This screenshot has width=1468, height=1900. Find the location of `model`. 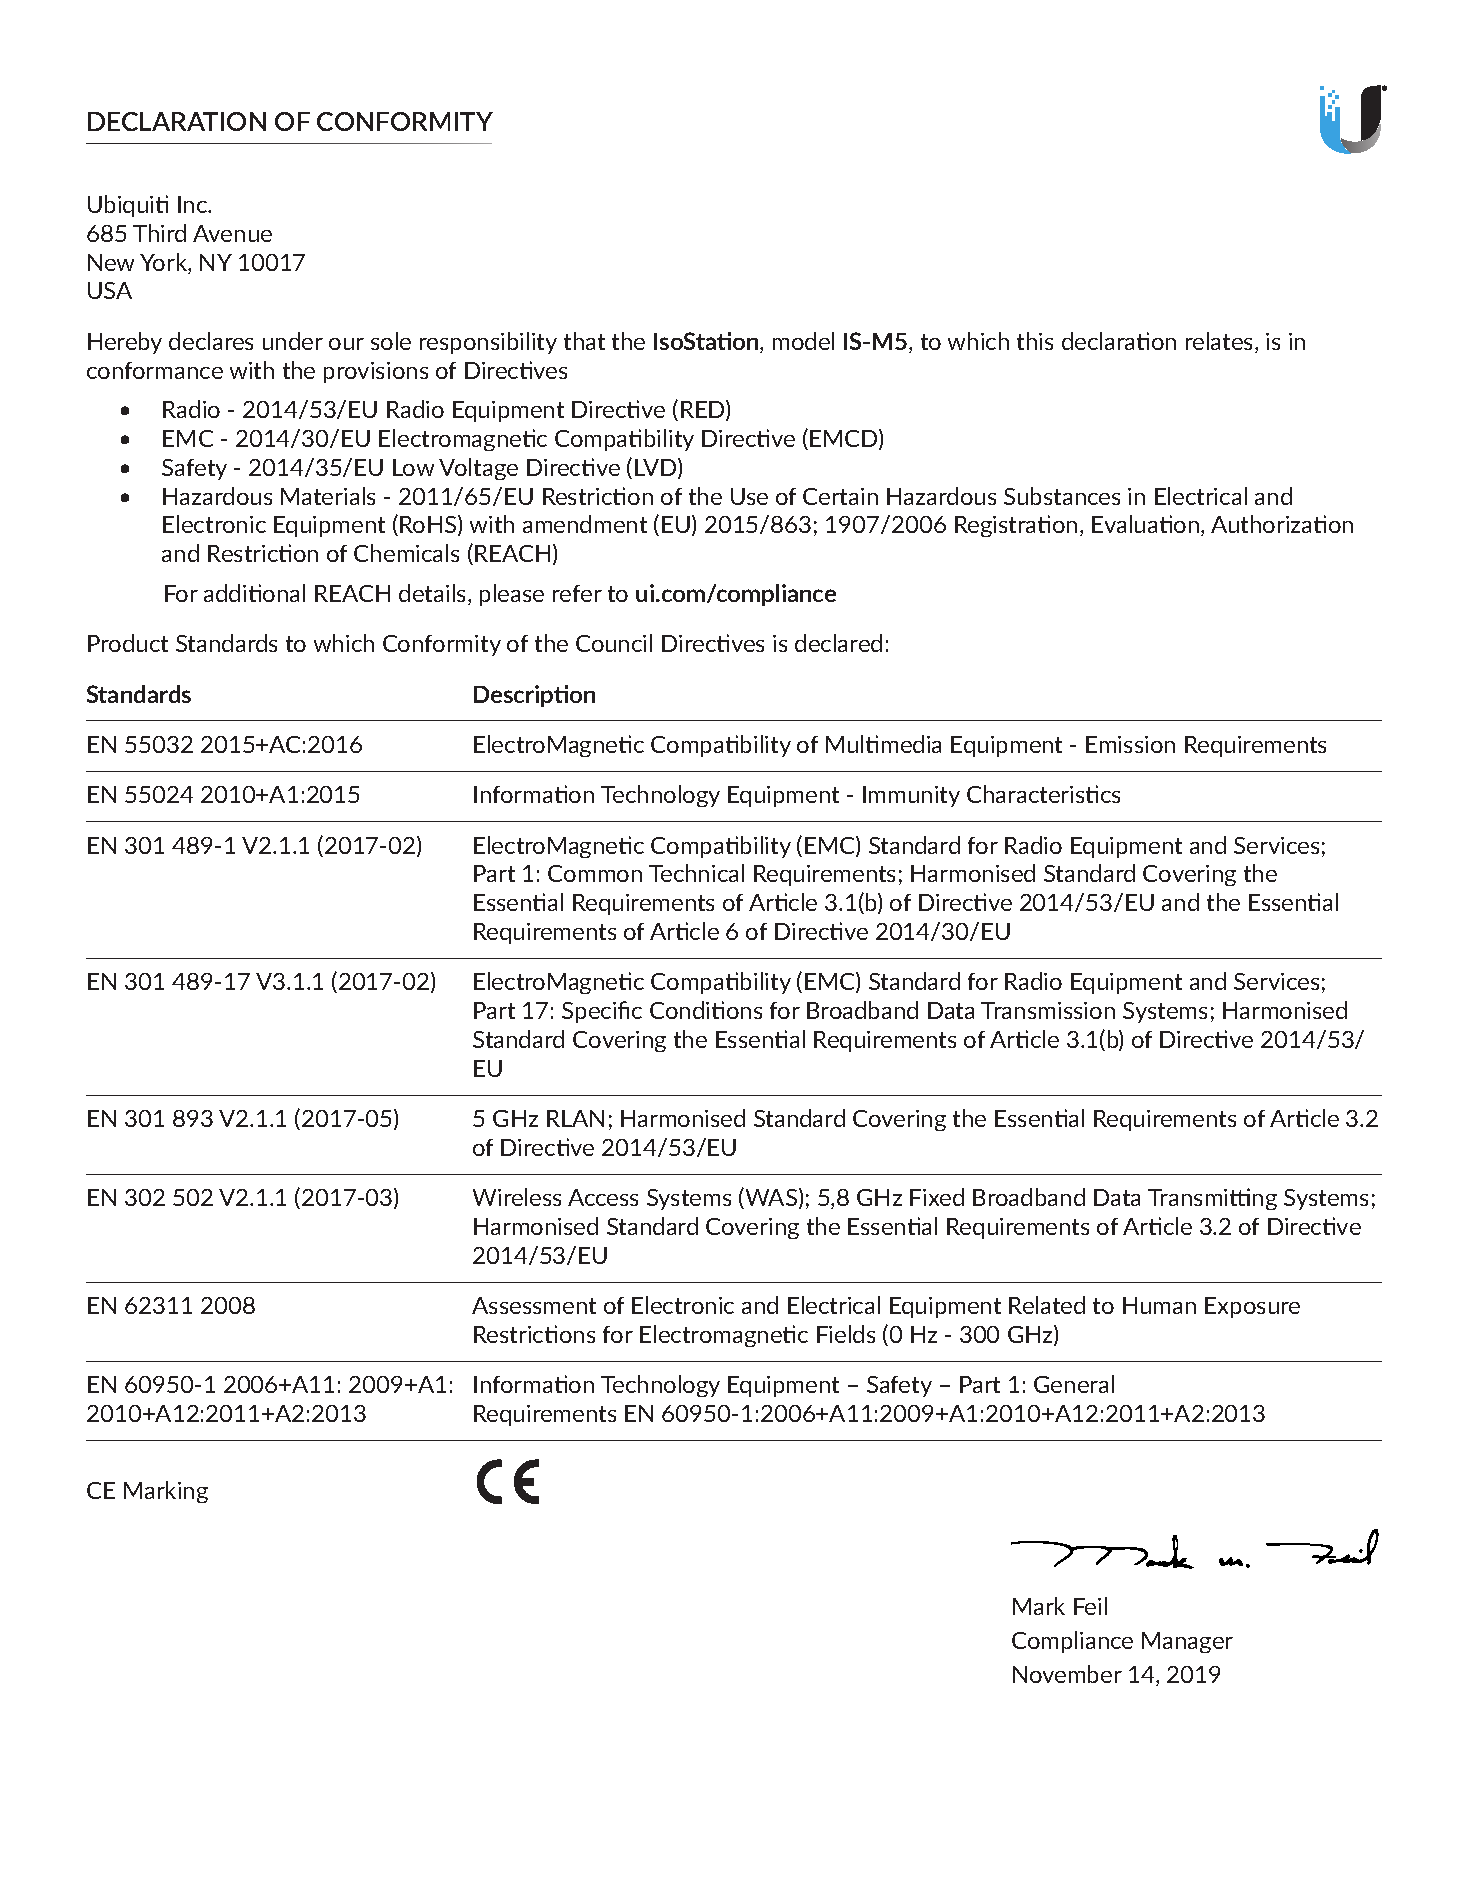

model is located at coordinates (803, 341).
